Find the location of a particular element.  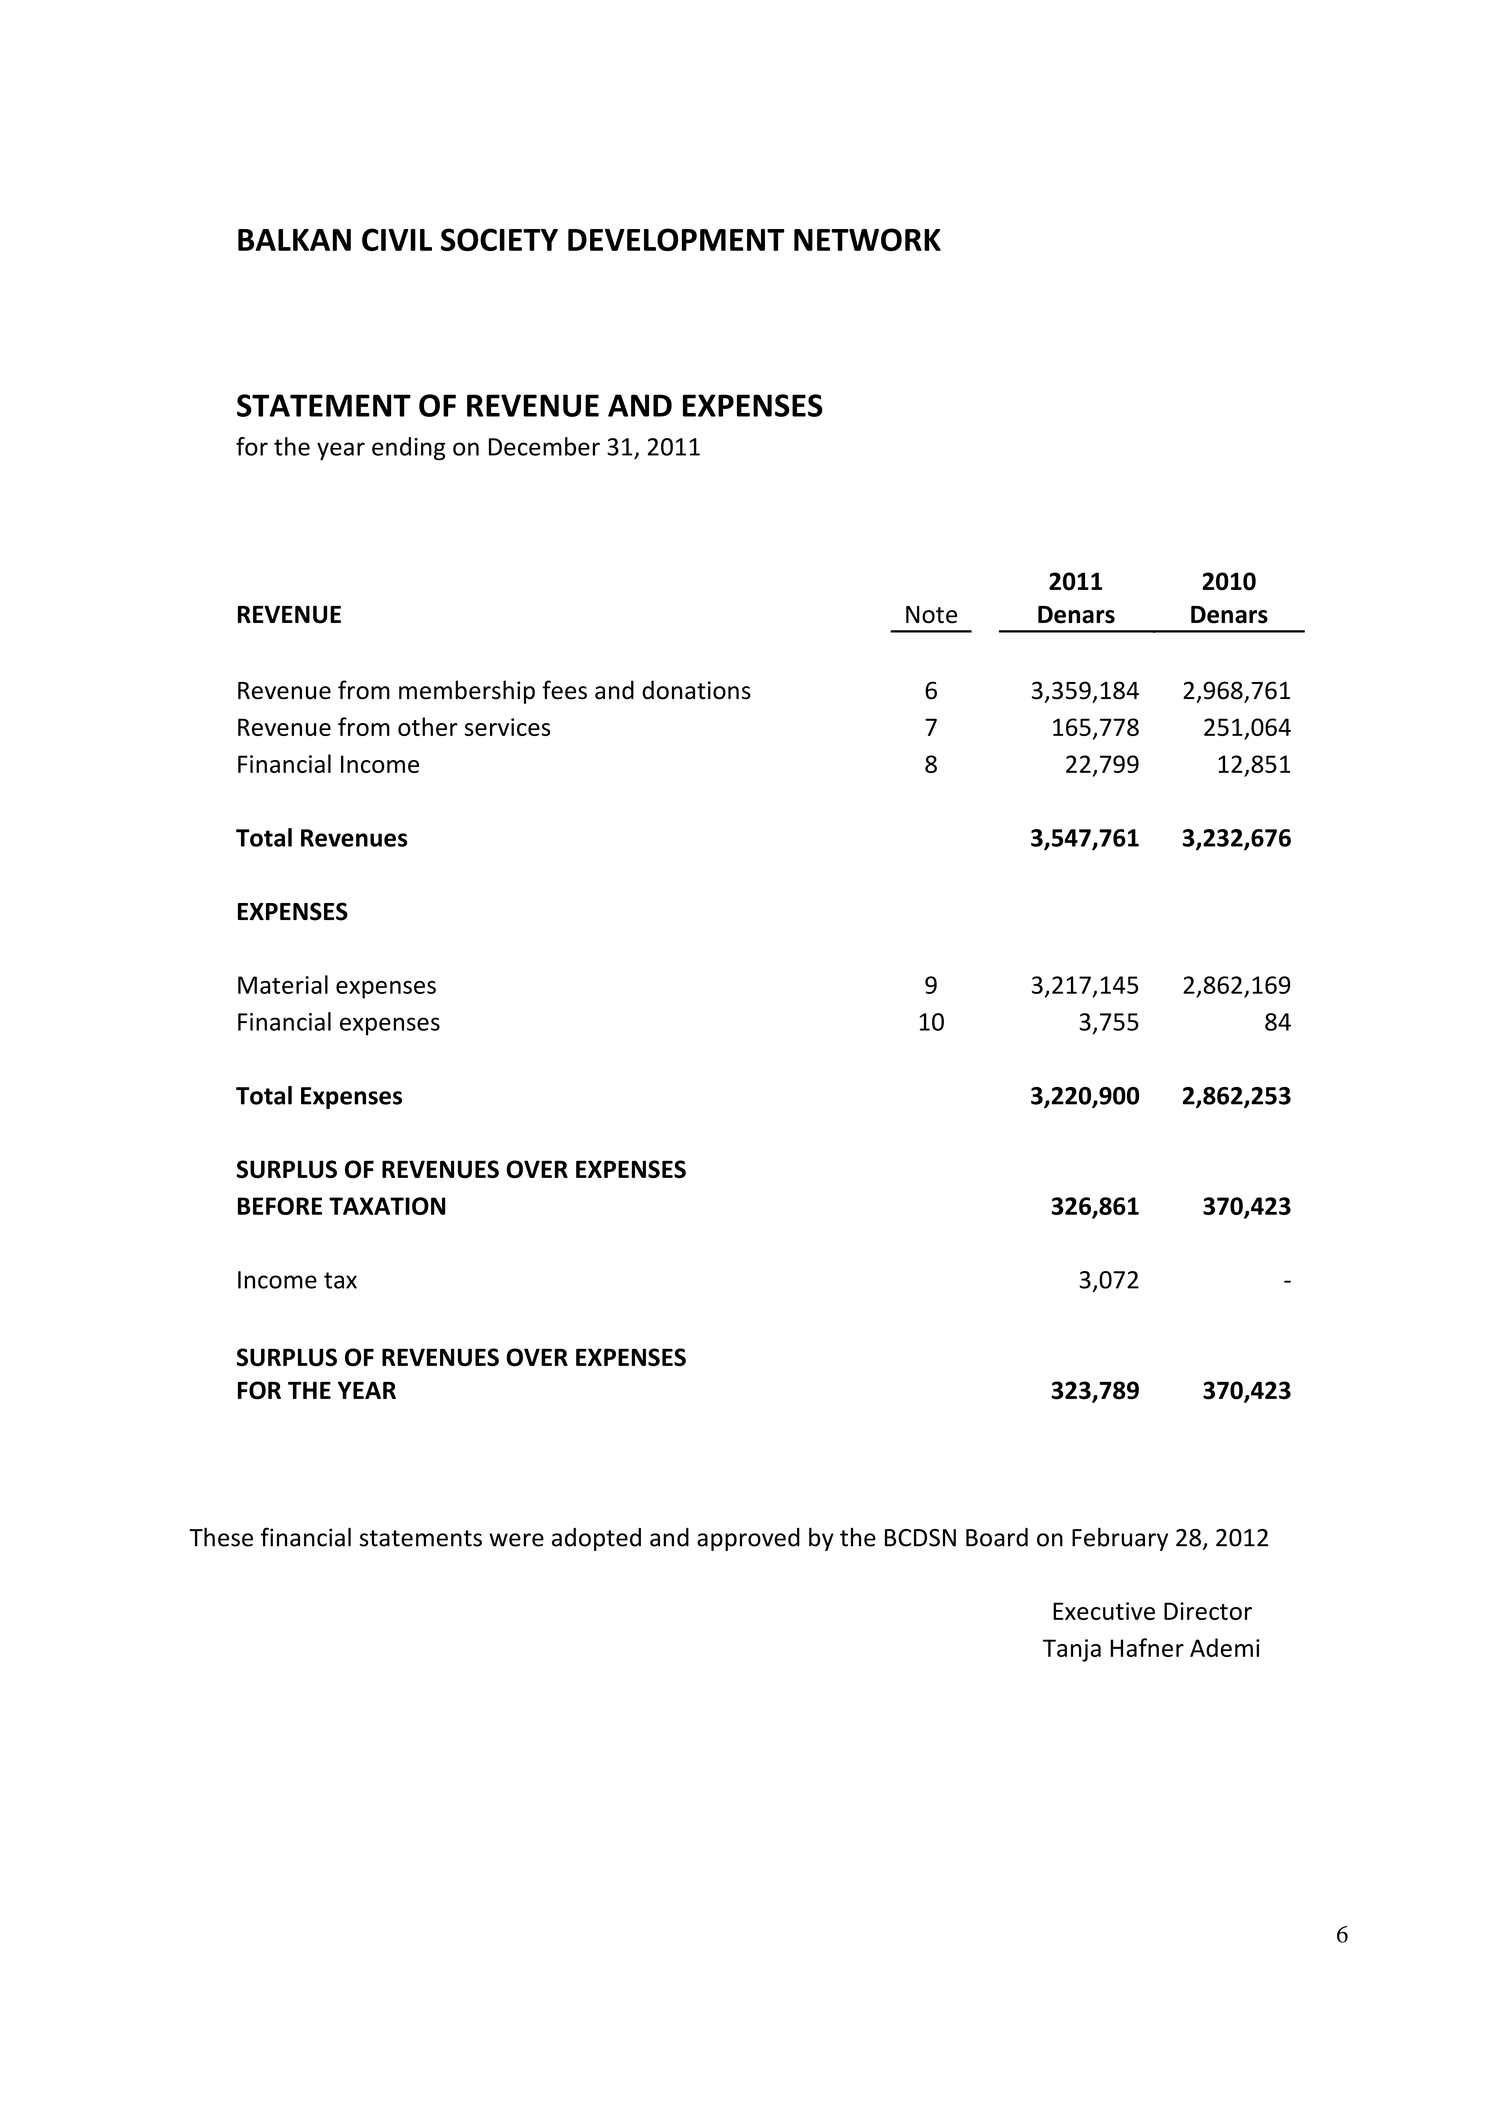

approved is located at coordinates (748, 1539).
